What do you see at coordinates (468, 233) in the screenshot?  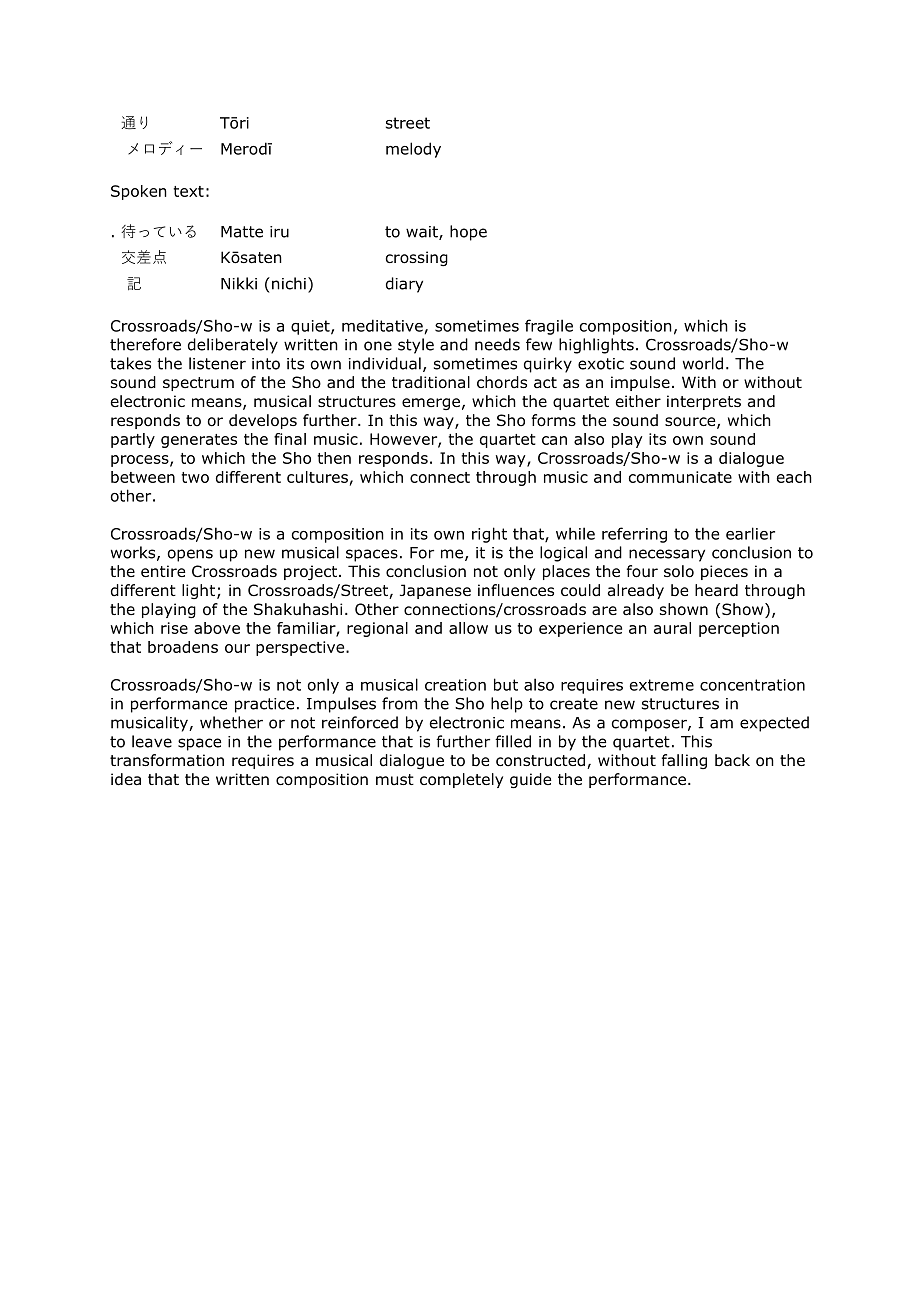 I see `hope` at bounding box center [468, 233].
